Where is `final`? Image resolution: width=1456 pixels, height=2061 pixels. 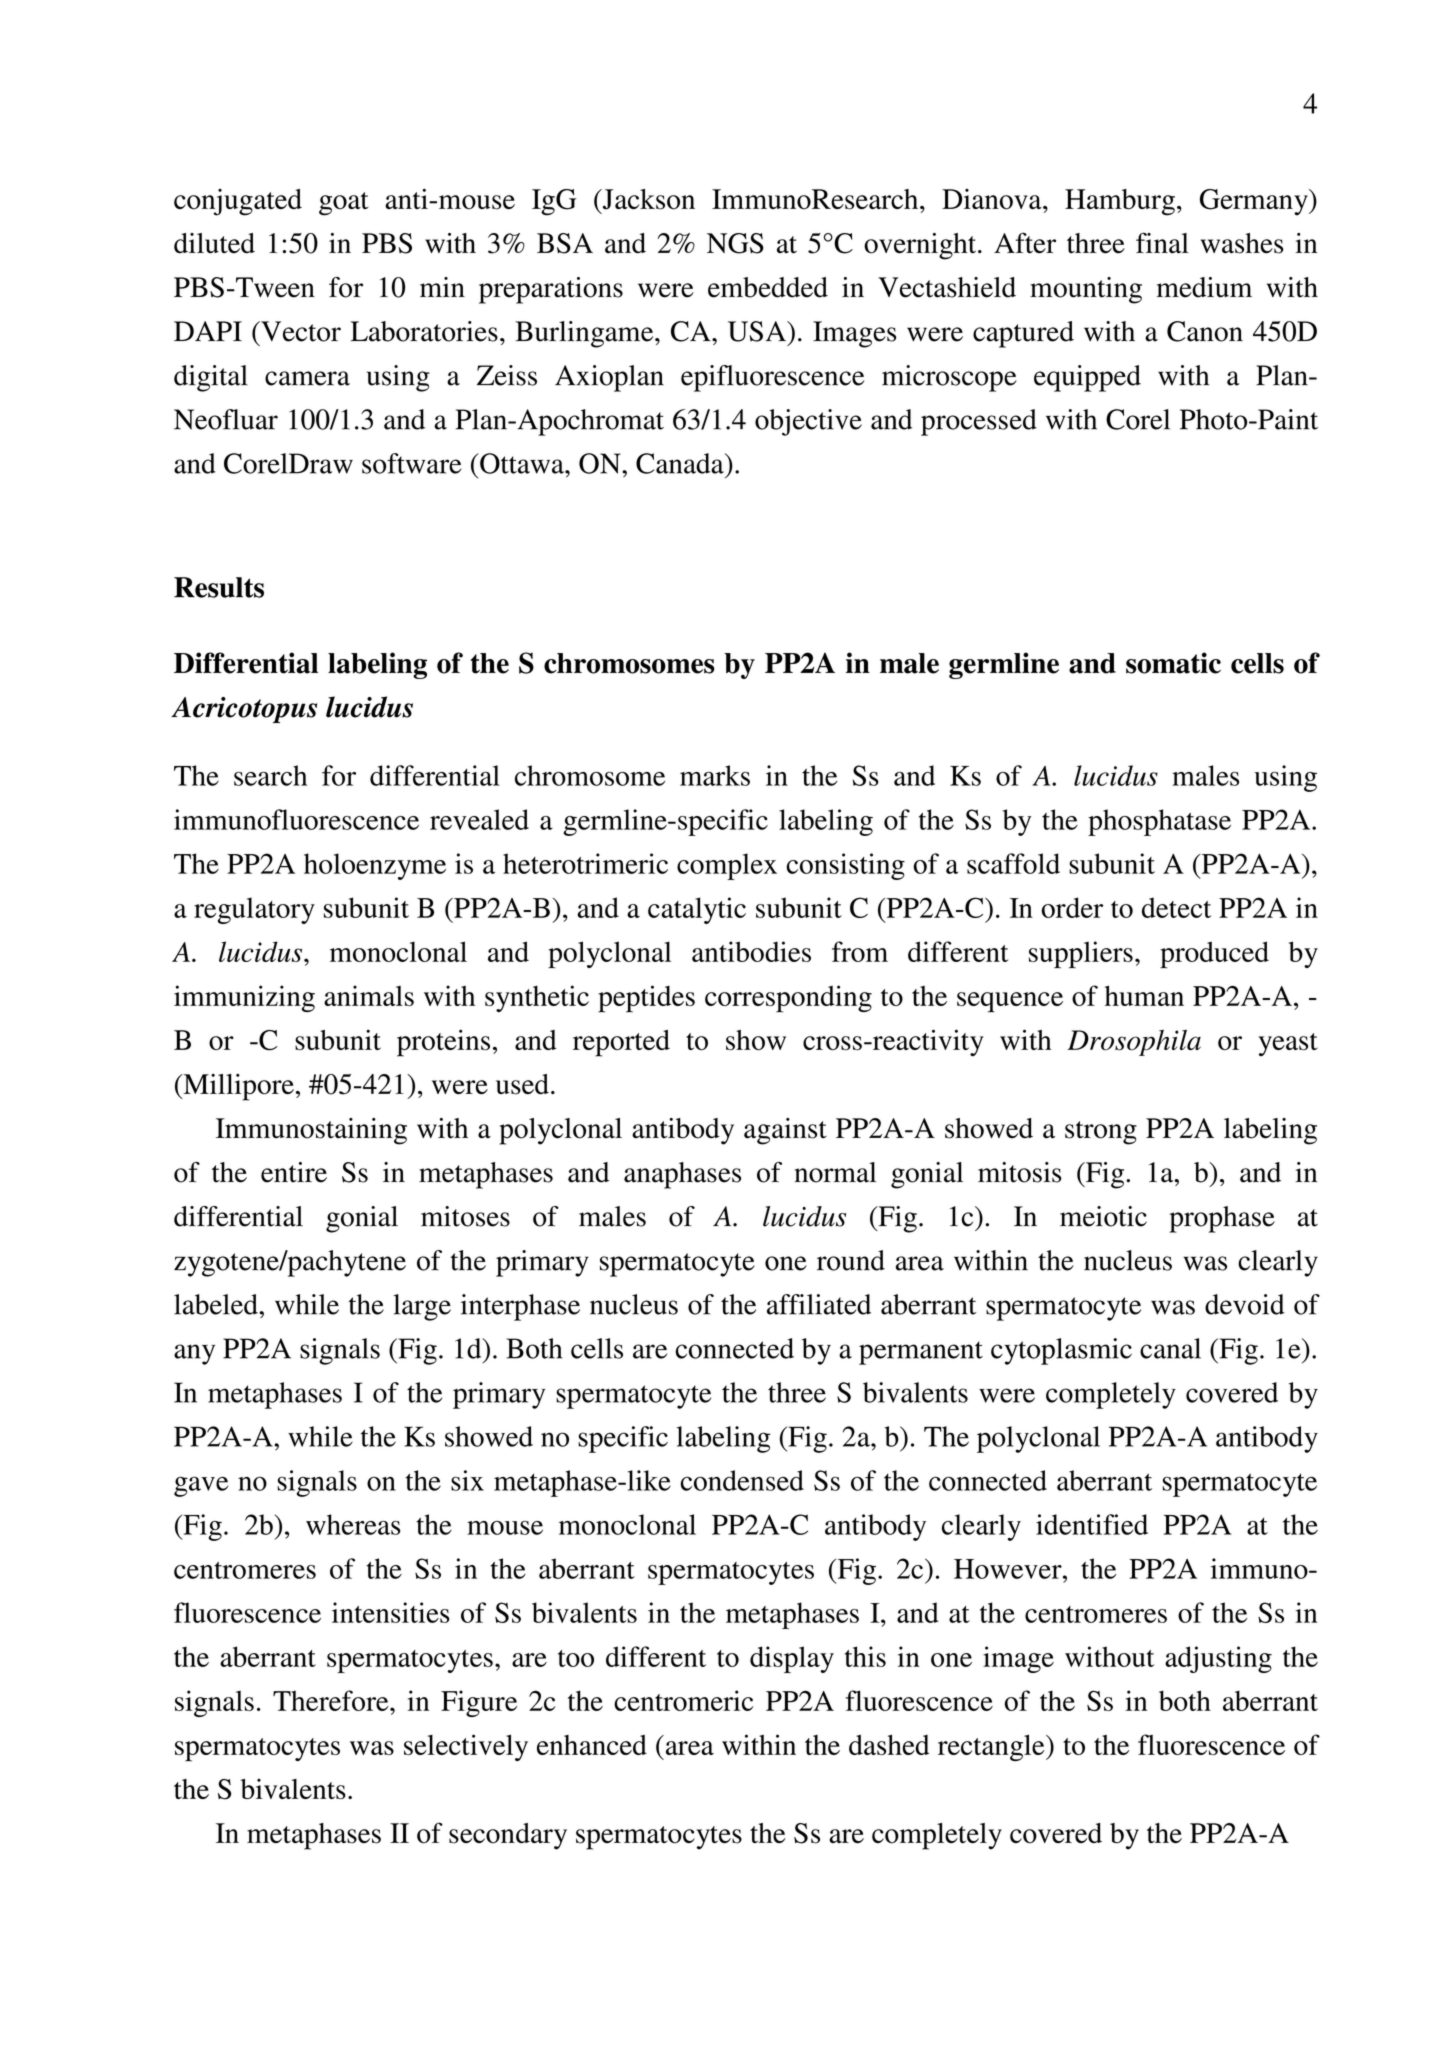 final is located at coordinates (1162, 243).
